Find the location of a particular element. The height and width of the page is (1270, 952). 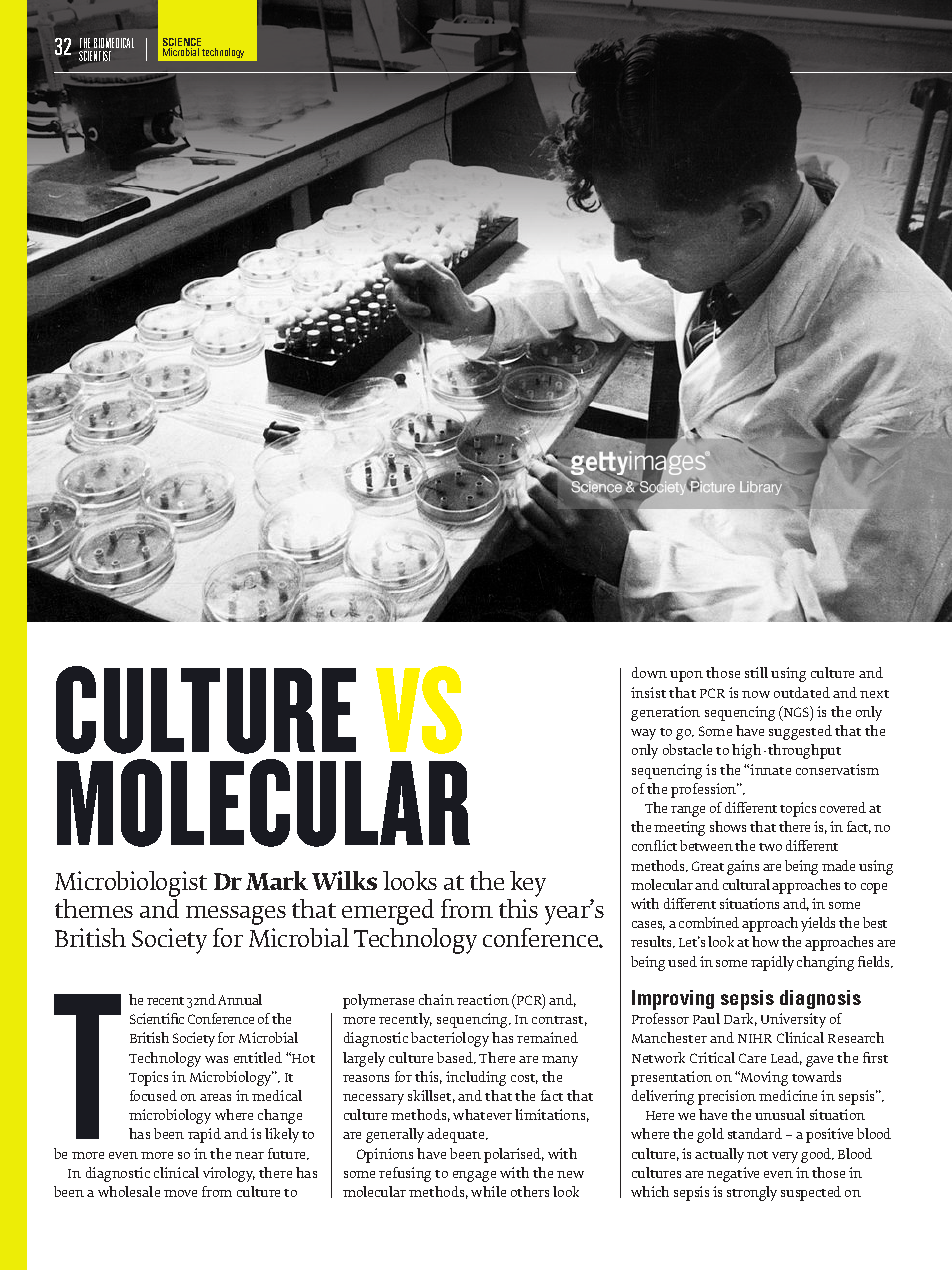

now is located at coordinates (756, 694).
